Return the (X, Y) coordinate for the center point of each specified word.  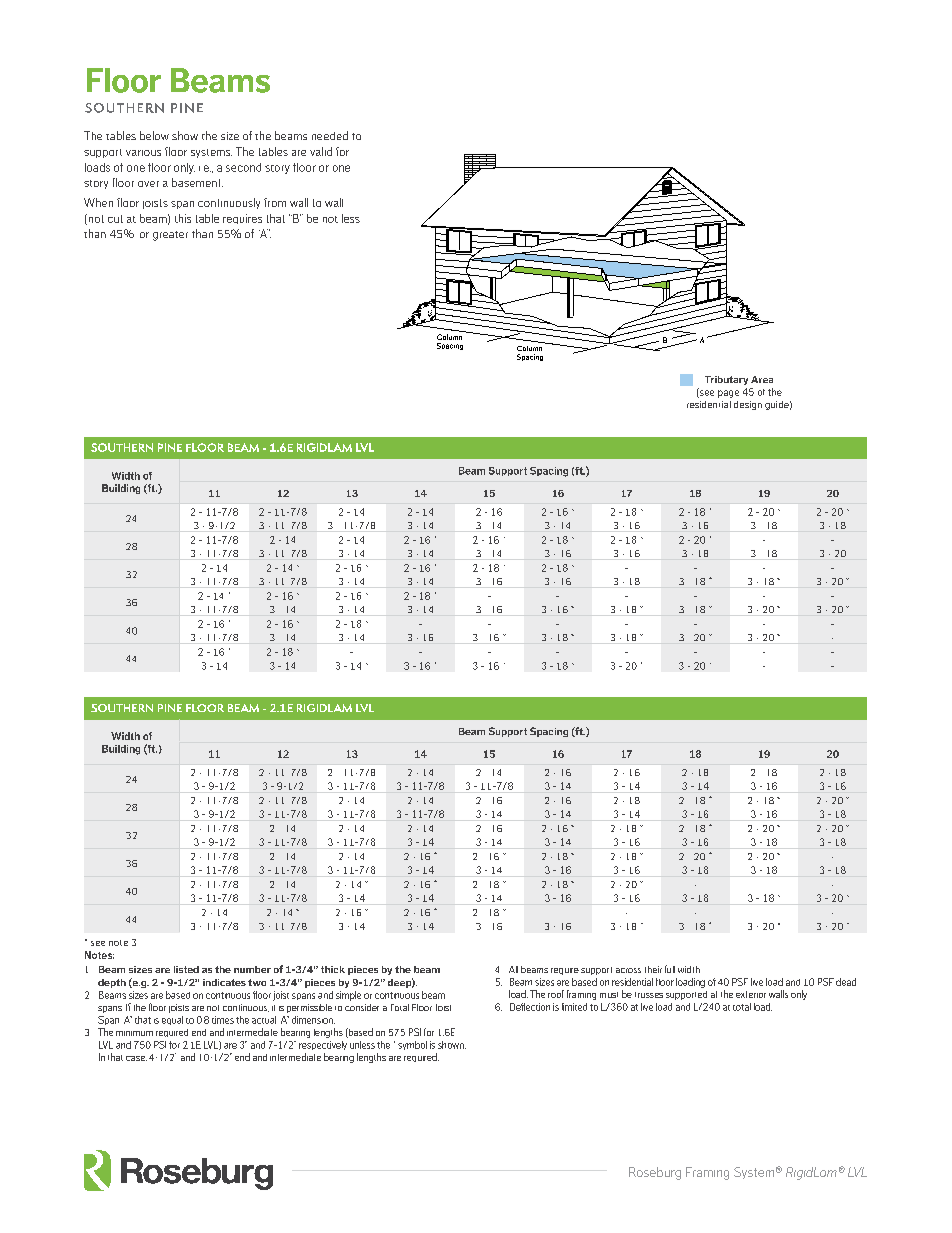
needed (330, 135)
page (728, 394)
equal (172, 1020)
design (748, 405)
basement (197, 182)
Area (762, 379)
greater (170, 236)
